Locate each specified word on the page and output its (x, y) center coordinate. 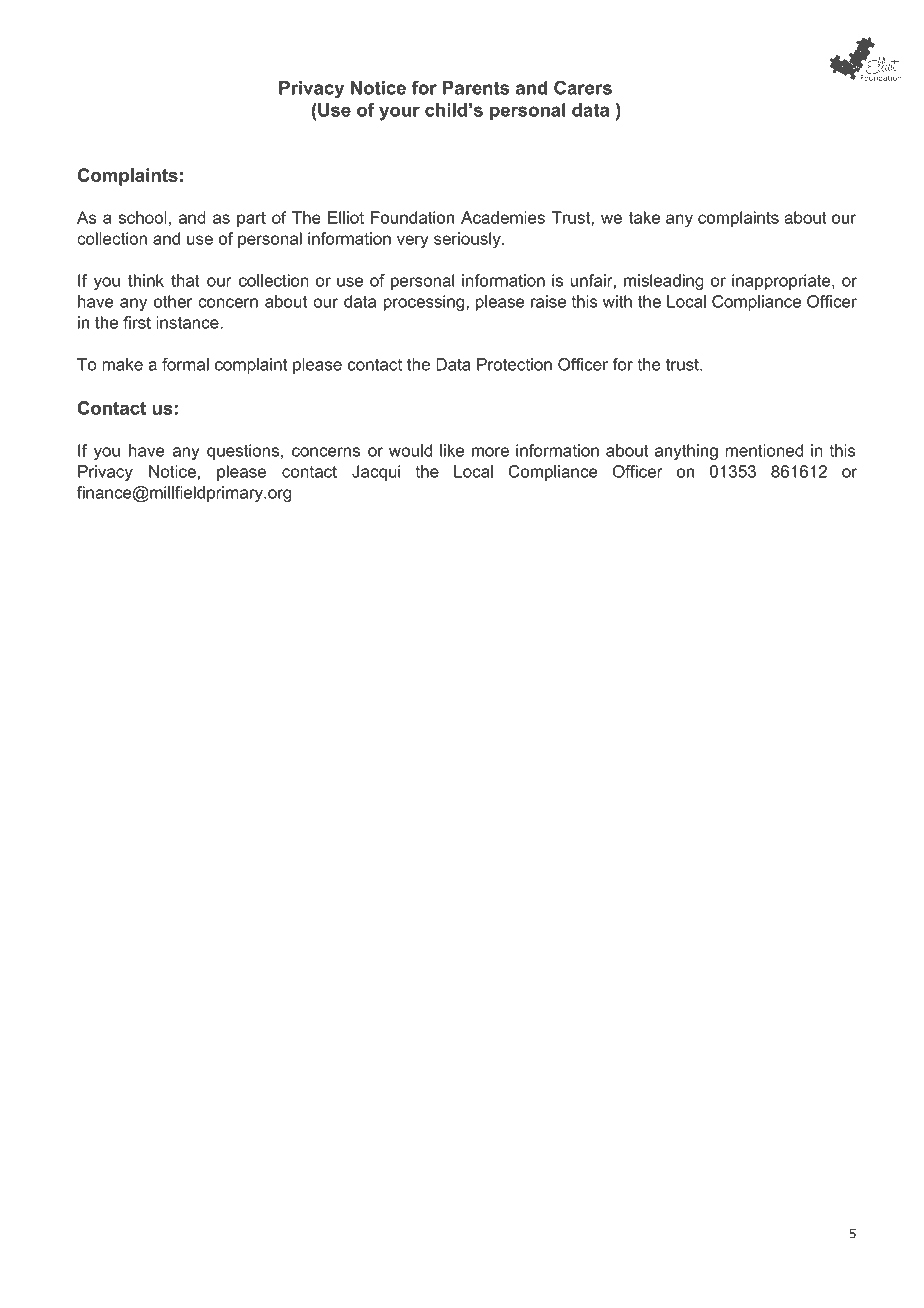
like (452, 450)
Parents (476, 88)
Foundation (412, 217)
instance (188, 322)
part (251, 219)
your (399, 113)
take (644, 217)
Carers (583, 88)
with (617, 301)
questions (243, 452)
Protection (514, 364)
